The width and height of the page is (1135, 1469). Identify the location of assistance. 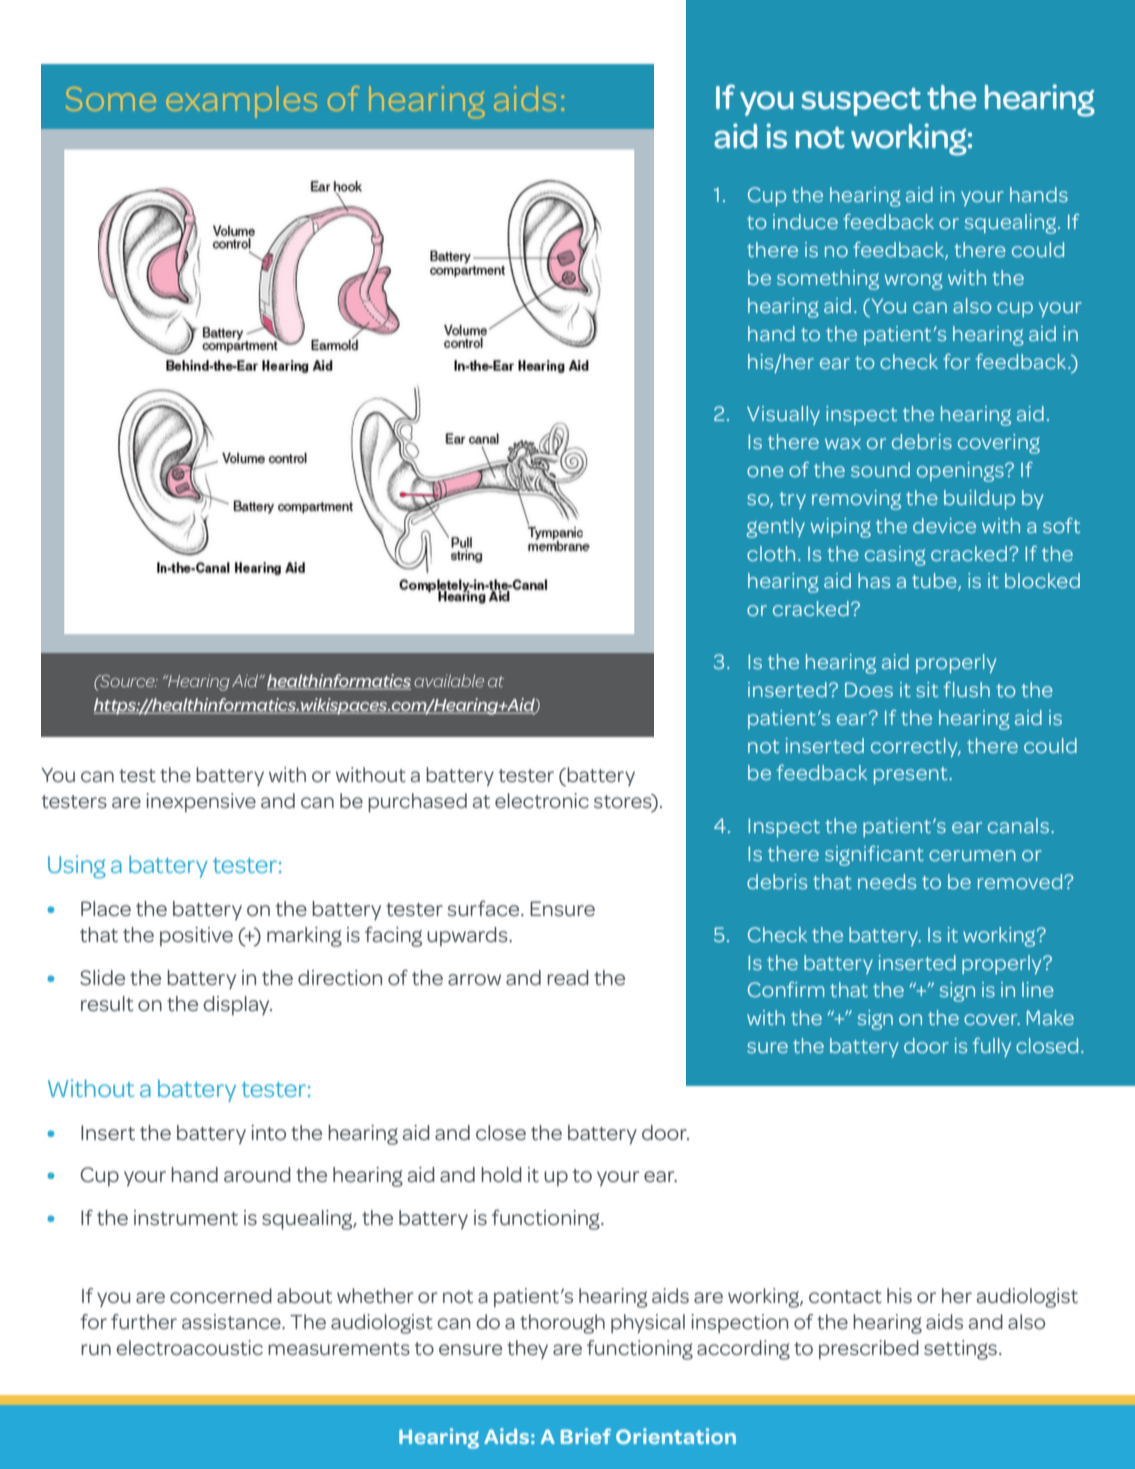
(232, 1322).
